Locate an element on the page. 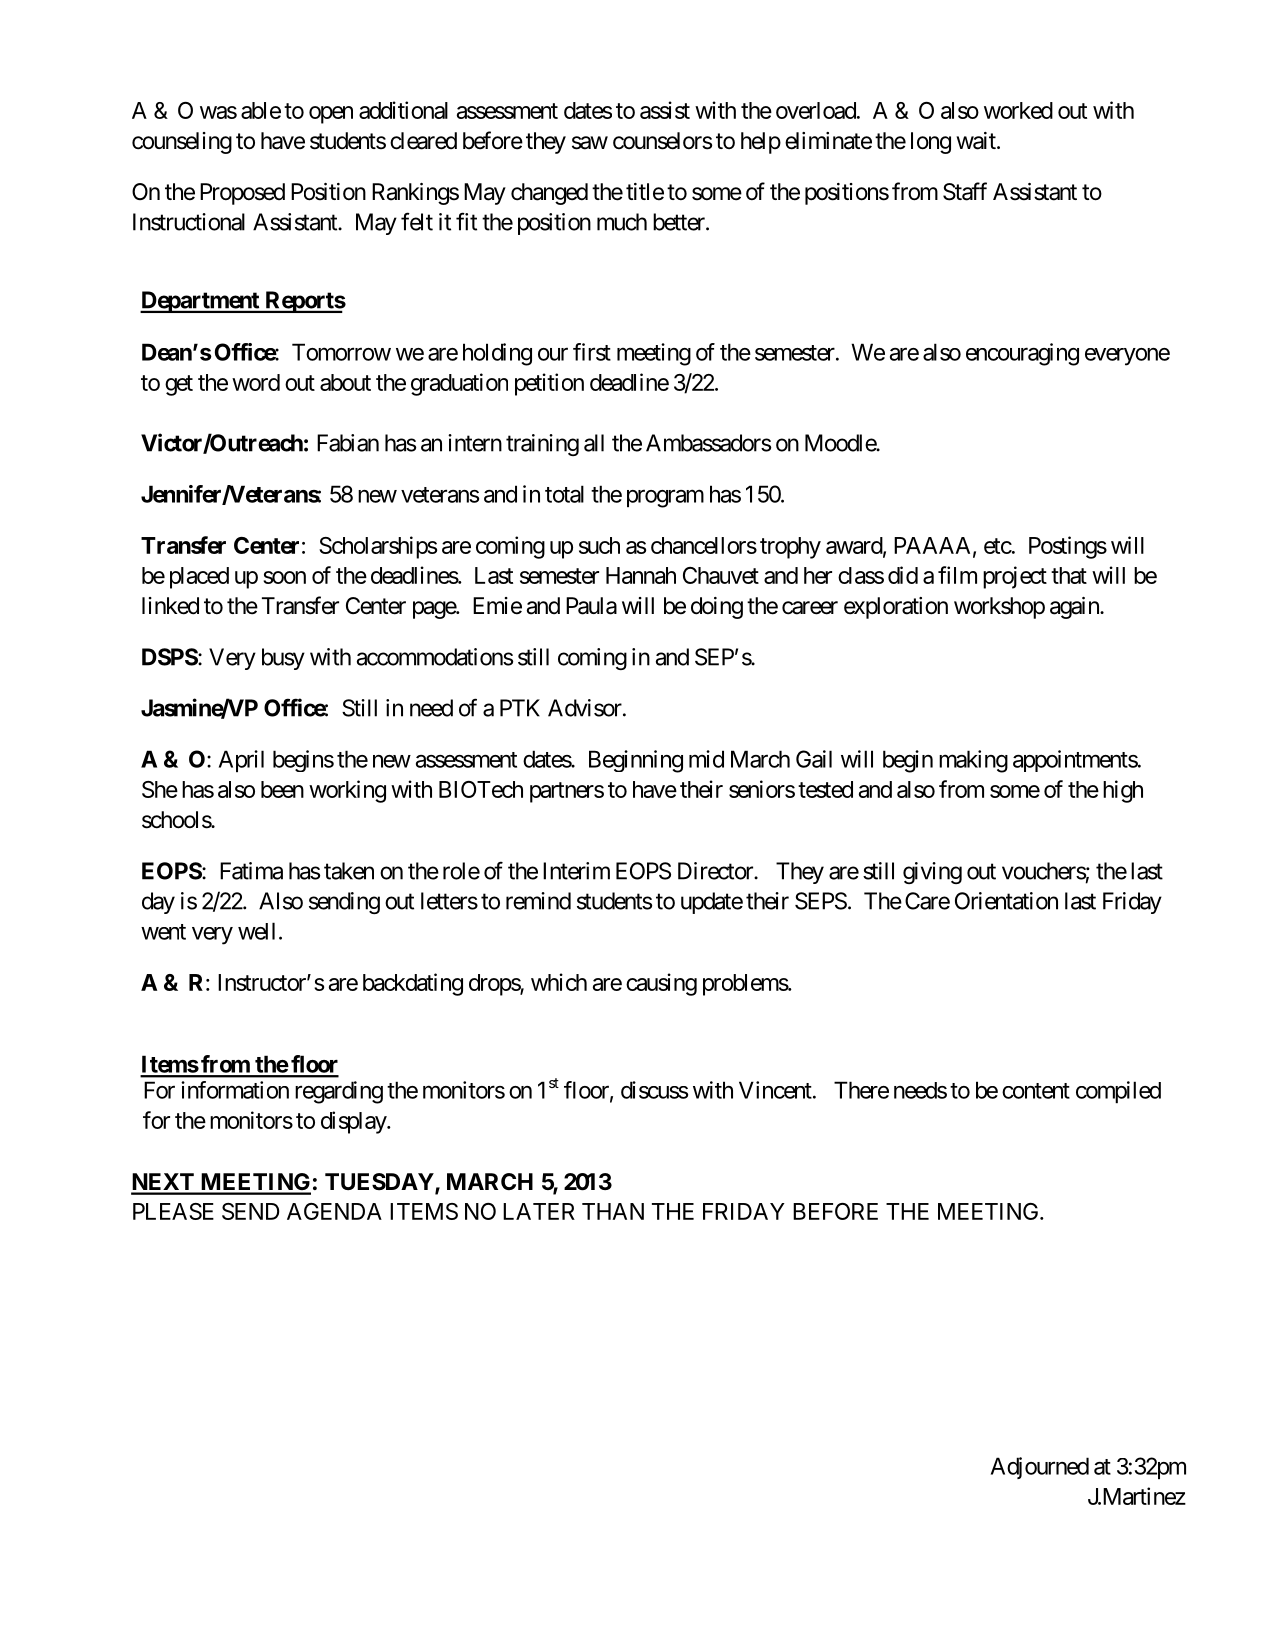 The image size is (1274, 1649). Orientation is located at coordinates (1006, 901).
